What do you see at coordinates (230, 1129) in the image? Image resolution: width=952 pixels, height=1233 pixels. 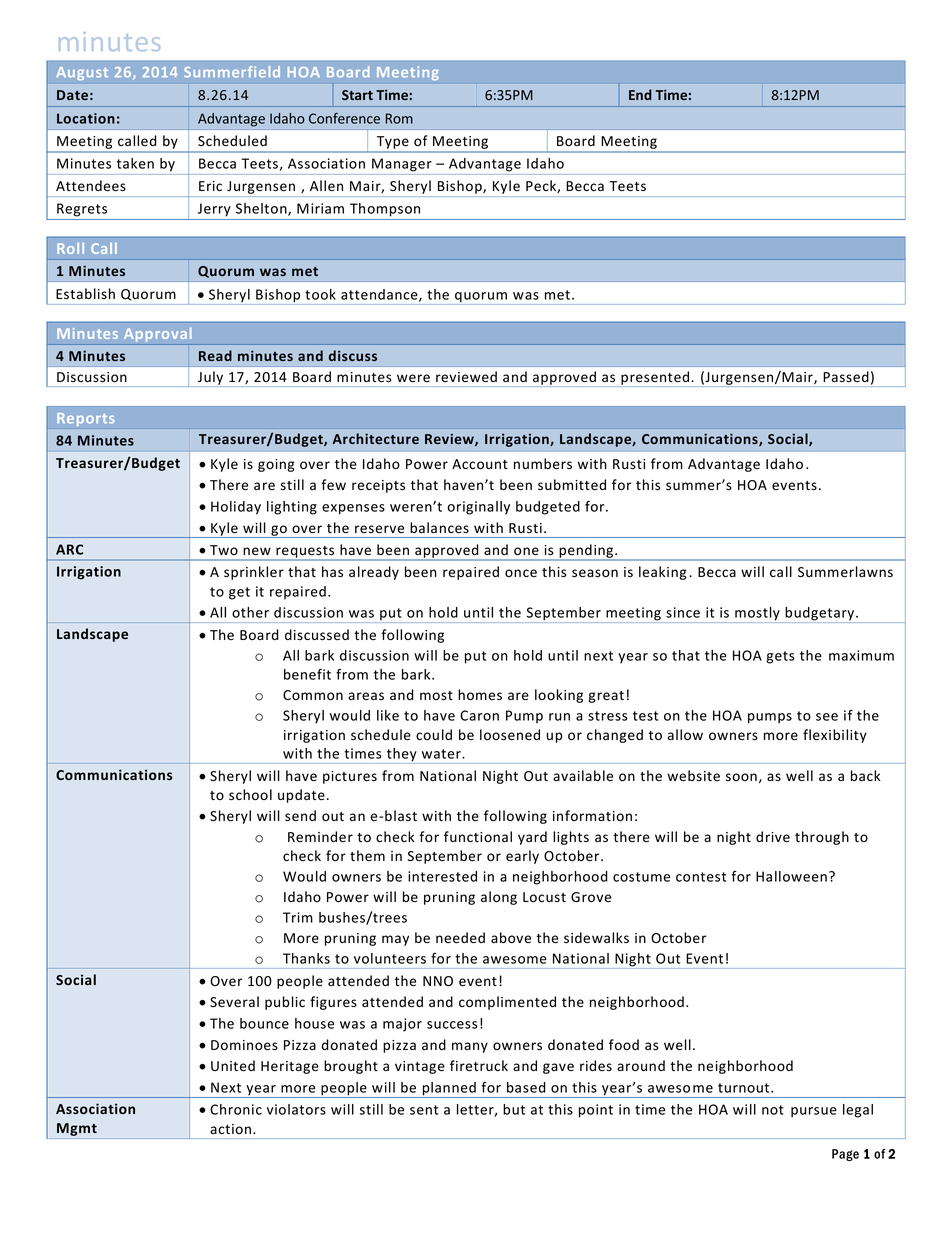 I see `action` at bounding box center [230, 1129].
